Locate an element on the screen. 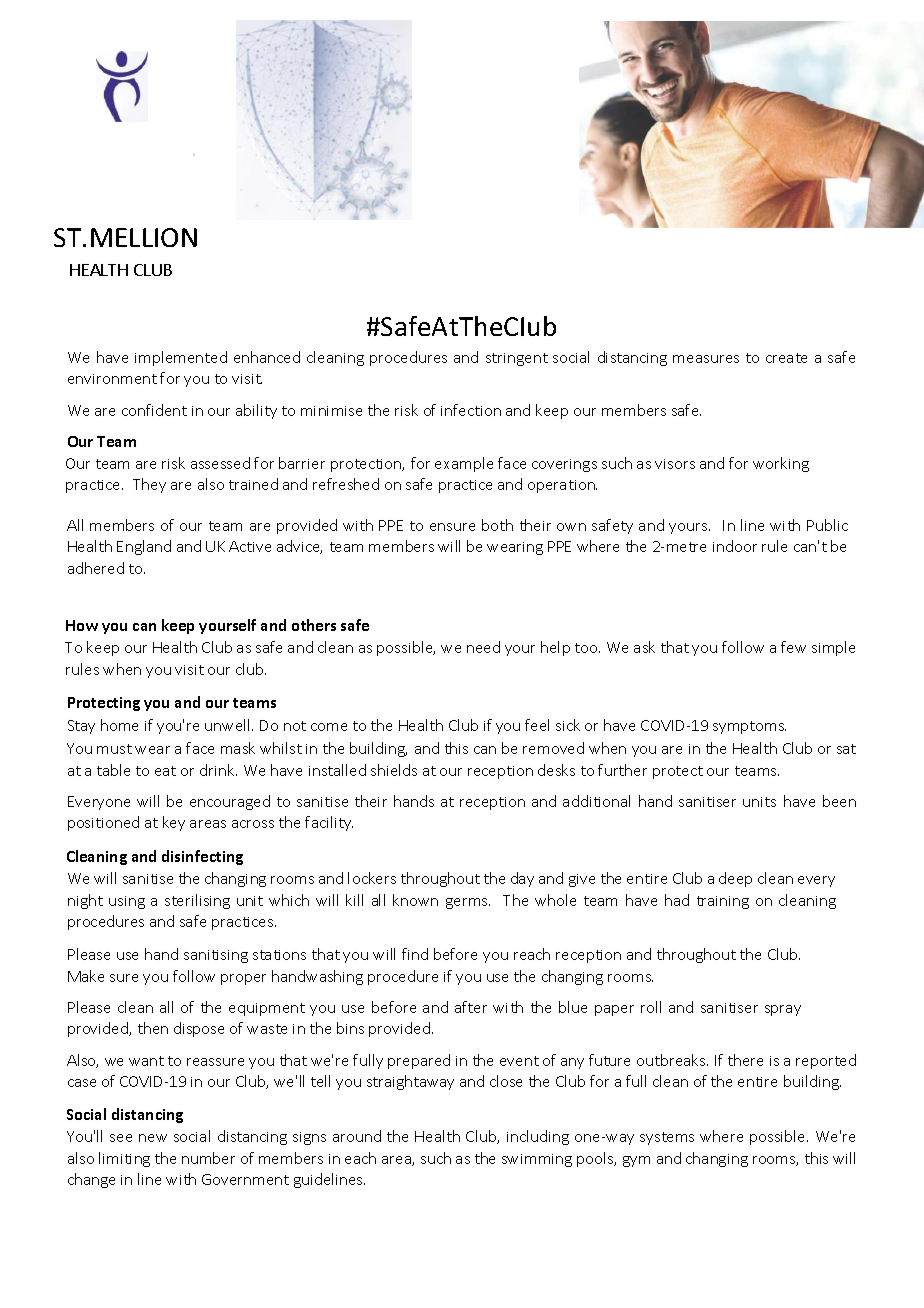  after is located at coordinates (471, 1007).
